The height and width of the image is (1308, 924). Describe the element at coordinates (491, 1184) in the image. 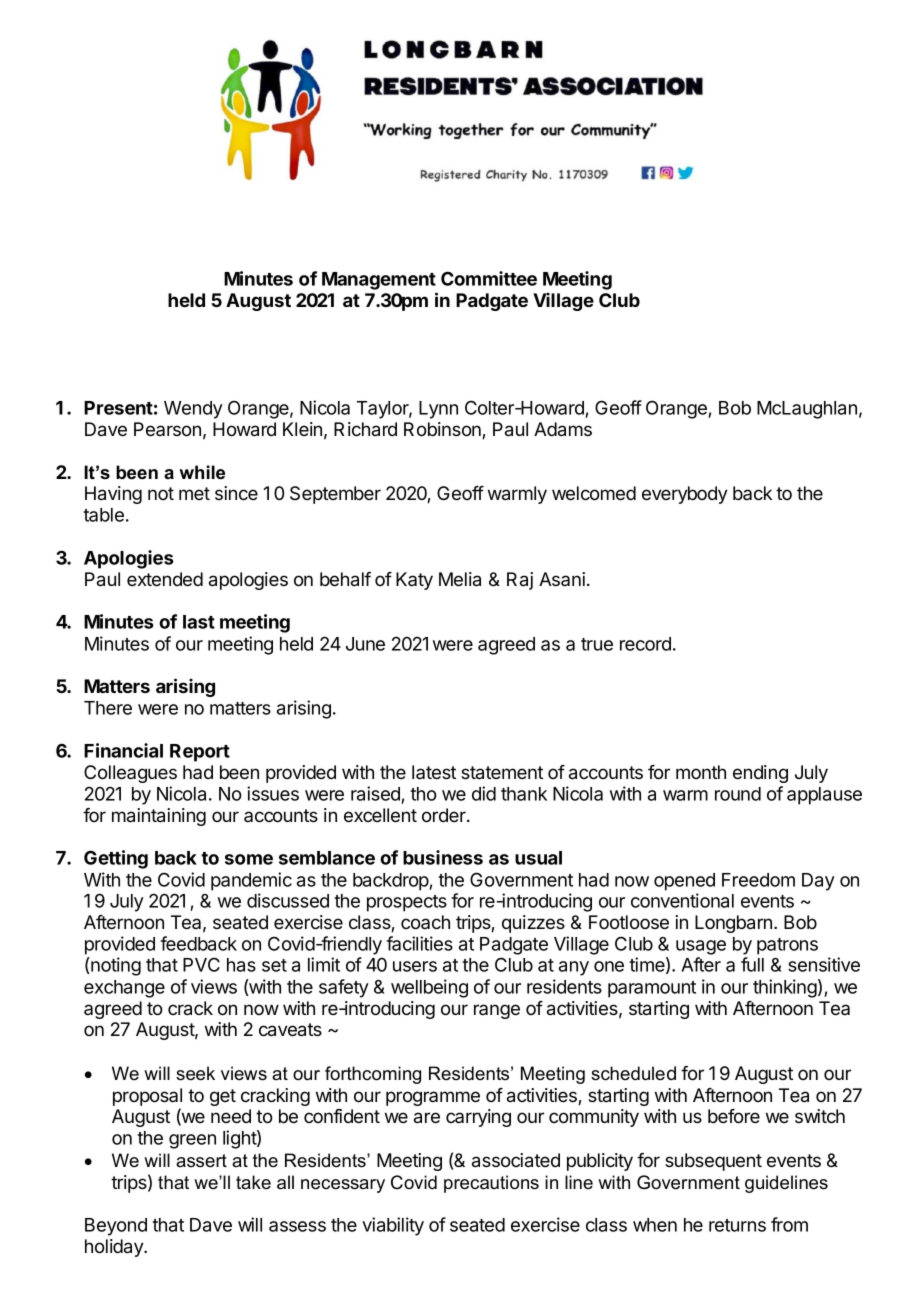

I see `precautions` at that location.
